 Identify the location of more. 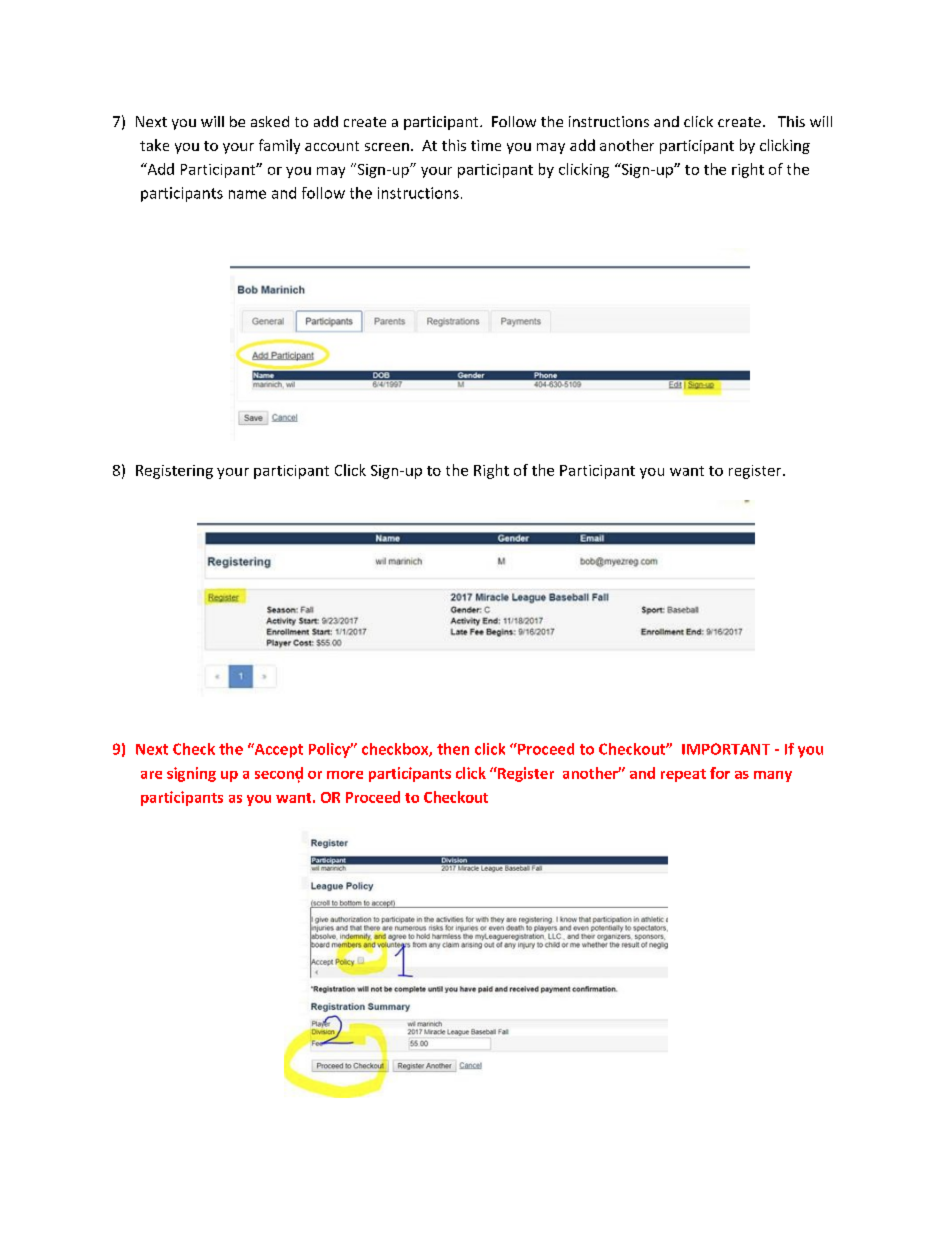
(345, 775).
